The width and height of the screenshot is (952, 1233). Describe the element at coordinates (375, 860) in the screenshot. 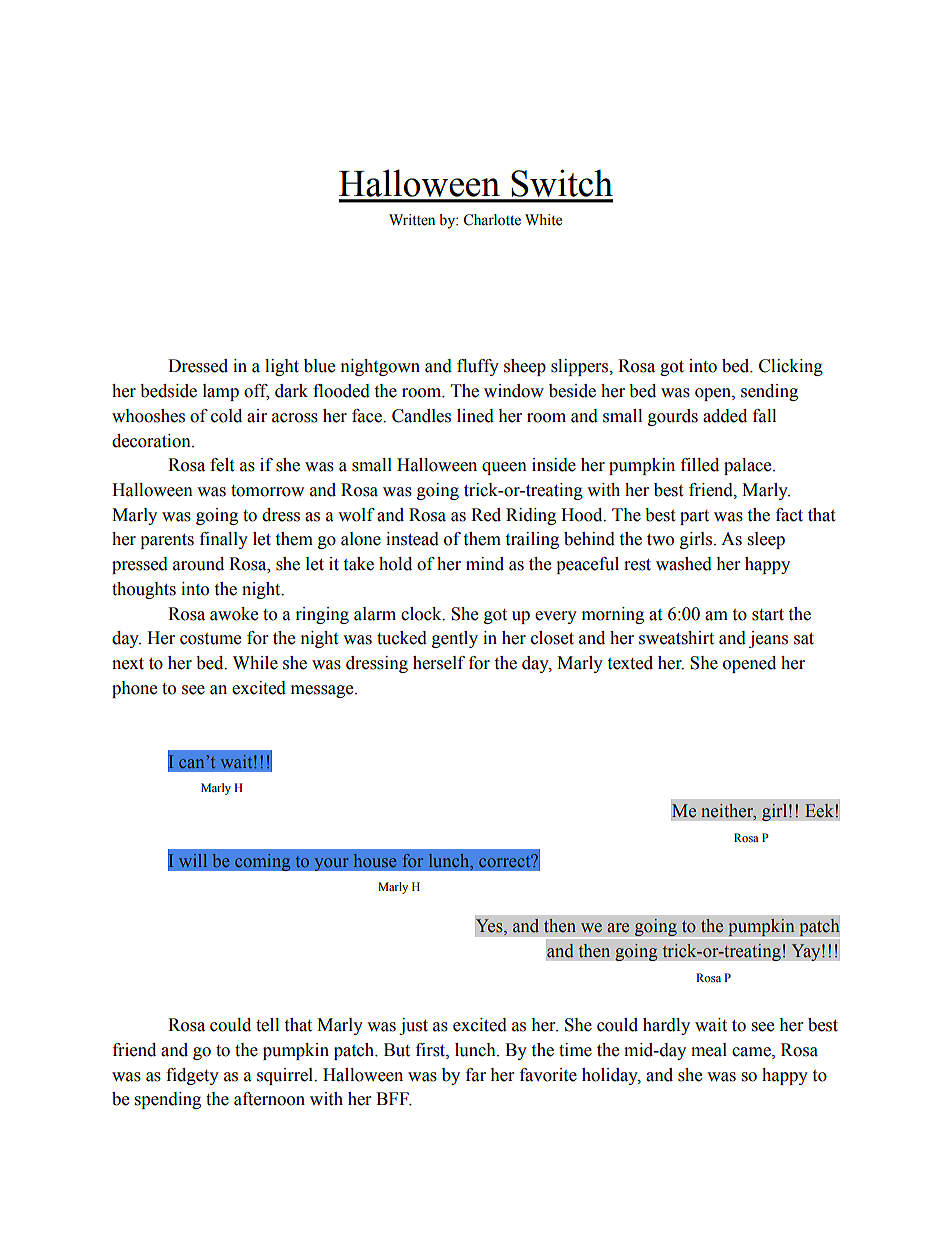

I see `house` at that location.
